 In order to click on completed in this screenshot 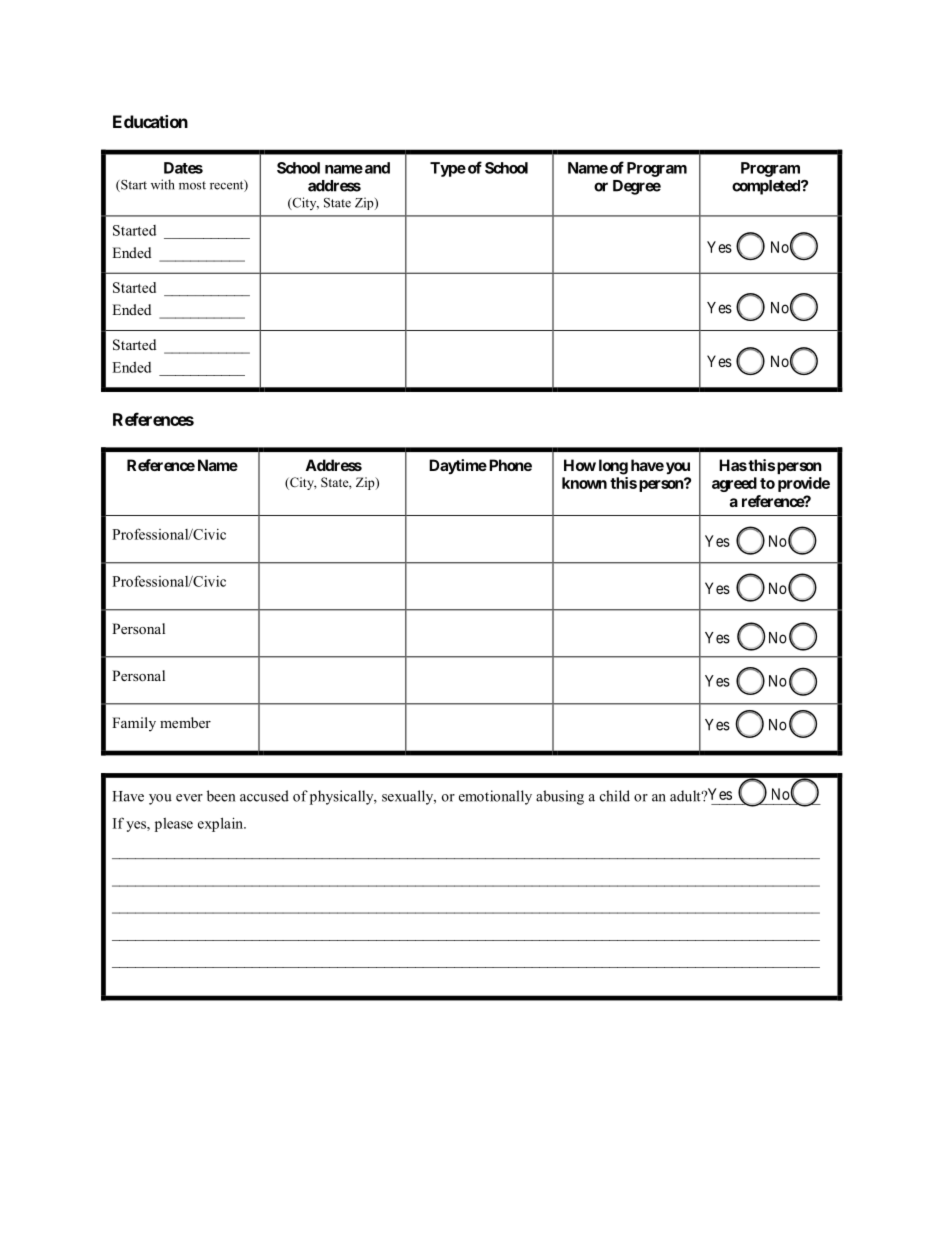, I will do `click(767, 187)`.
